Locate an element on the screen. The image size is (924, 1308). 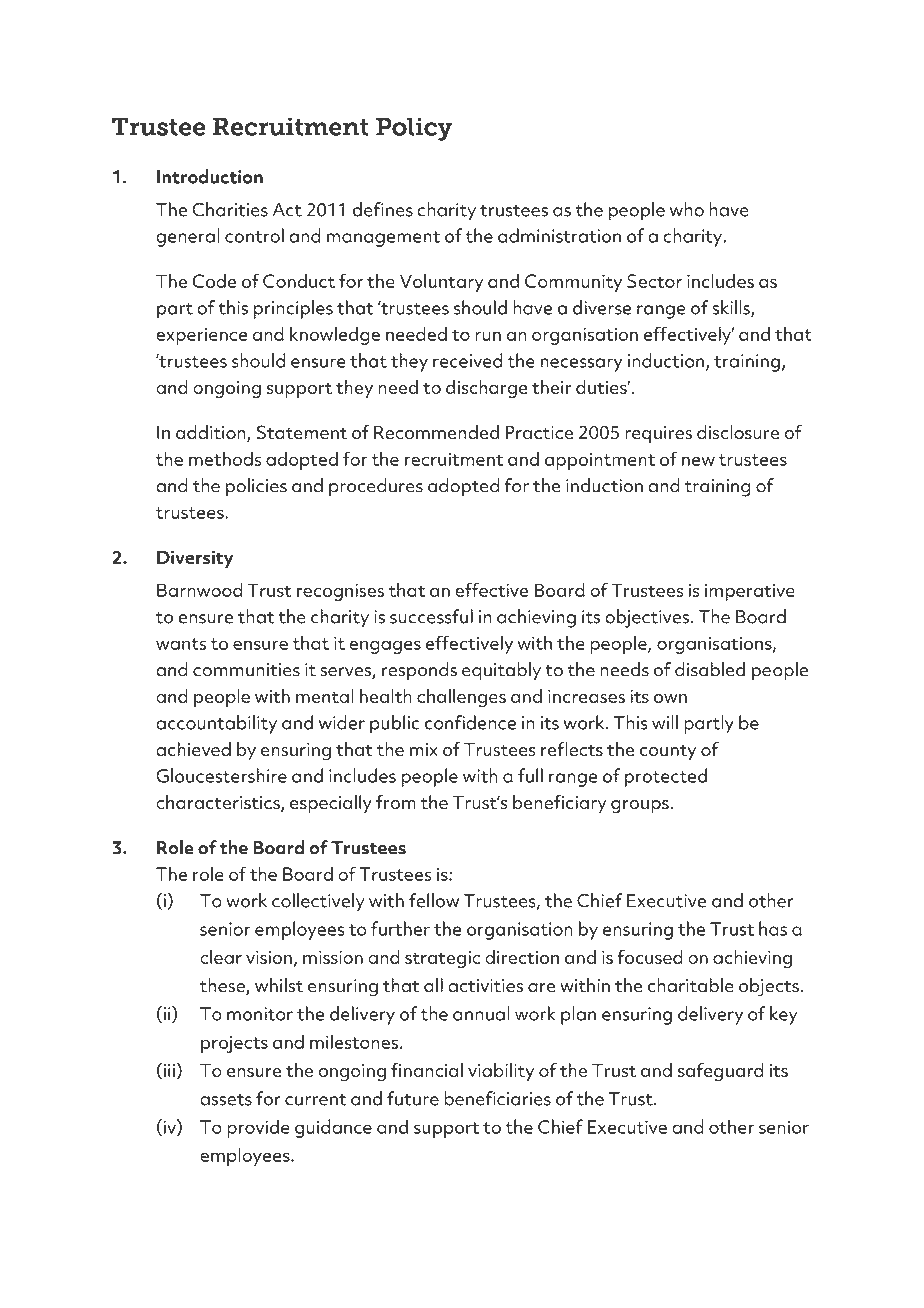
Introduction is located at coordinates (210, 176).
